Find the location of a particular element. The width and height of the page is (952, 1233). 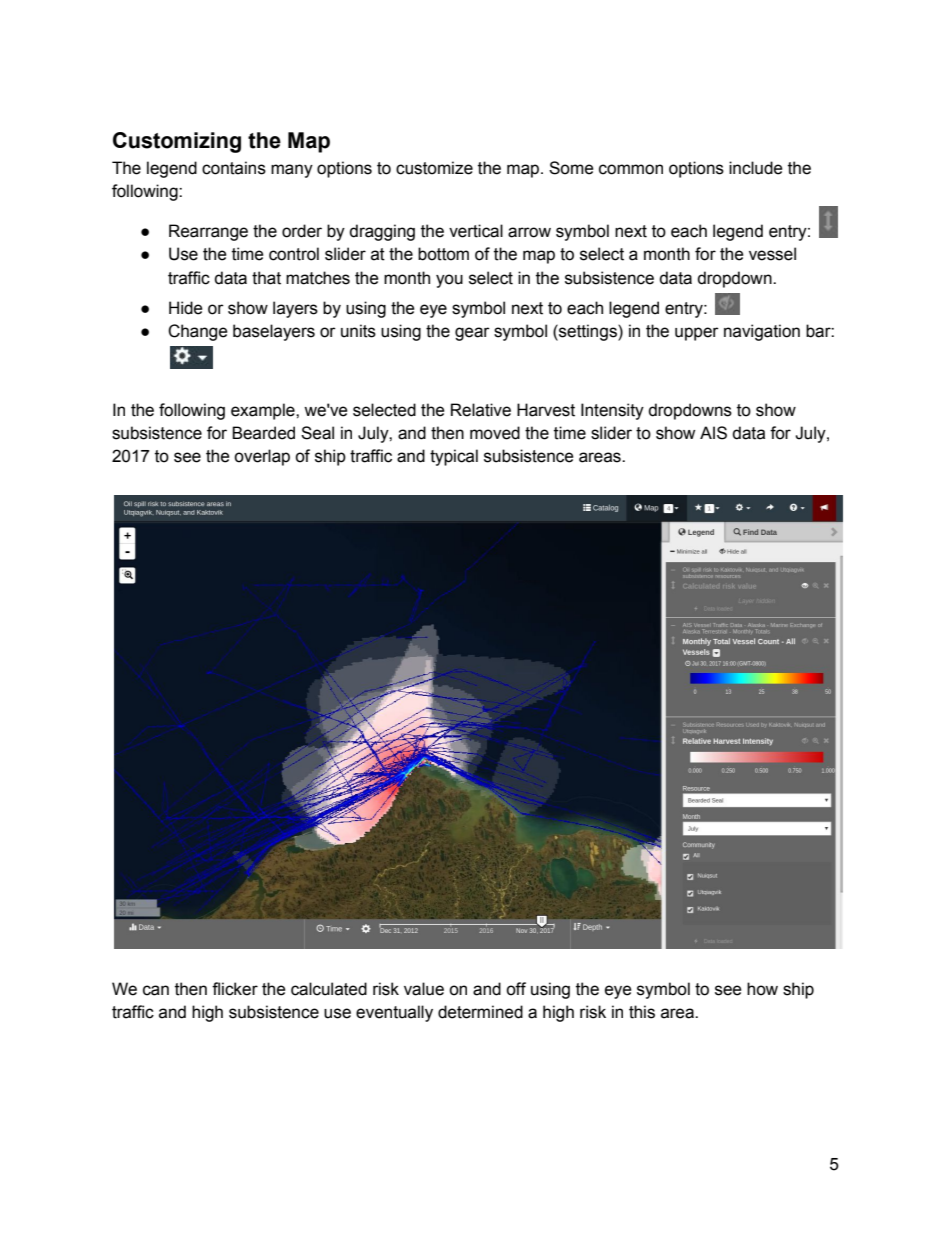

contains is located at coordinates (234, 168).
